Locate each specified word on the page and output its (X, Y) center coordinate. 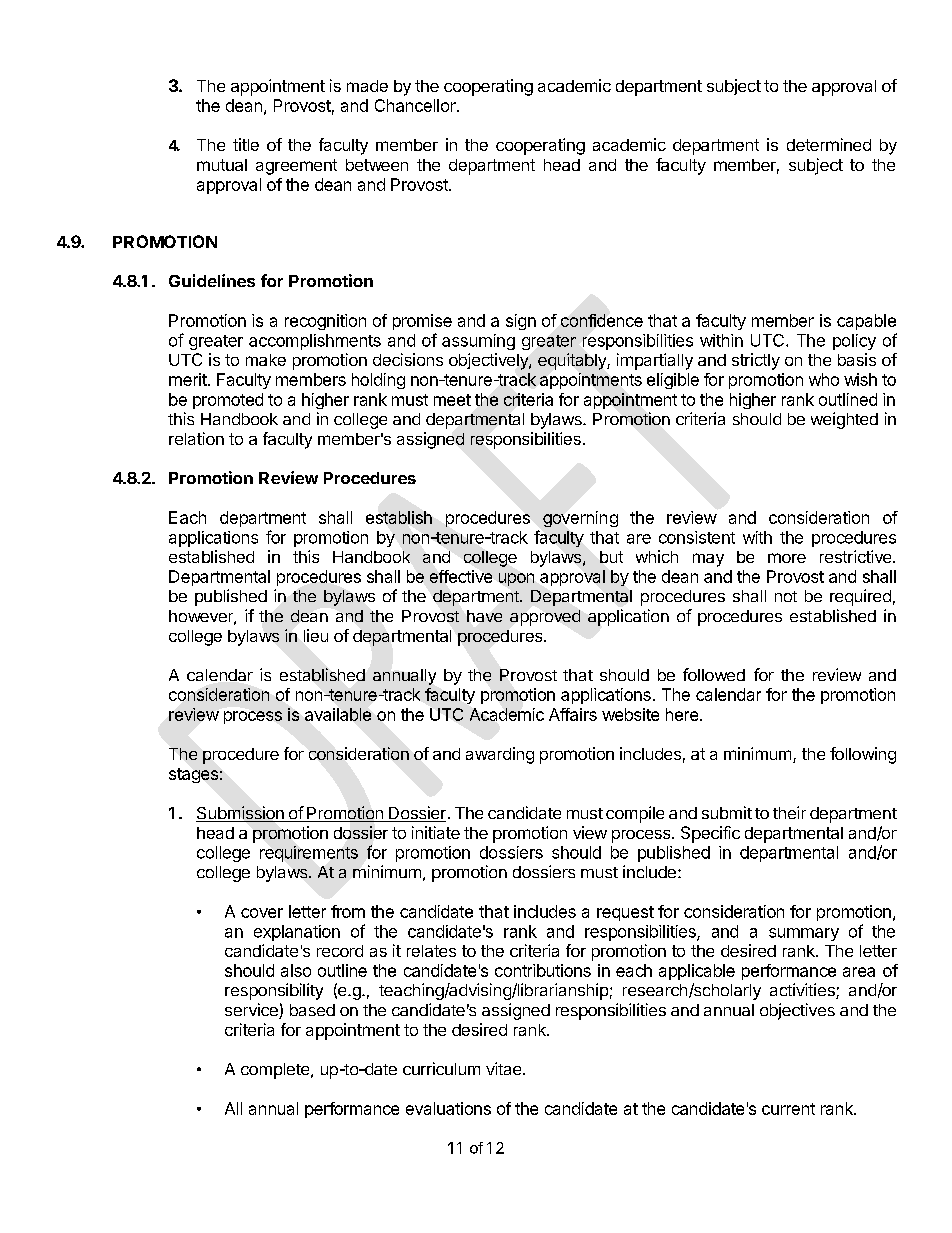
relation (196, 438)
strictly (756, 361)
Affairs (573, 714)
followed (714, 674)
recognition (325, 322)
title (246, 144)
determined (829, 144)
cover (262, 913)
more (787, 558)
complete (276, 1071)
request (625, 913)
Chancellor (416, 105)
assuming (478, 342)
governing (580, 519)
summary (804, 934)
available (338, 714)
